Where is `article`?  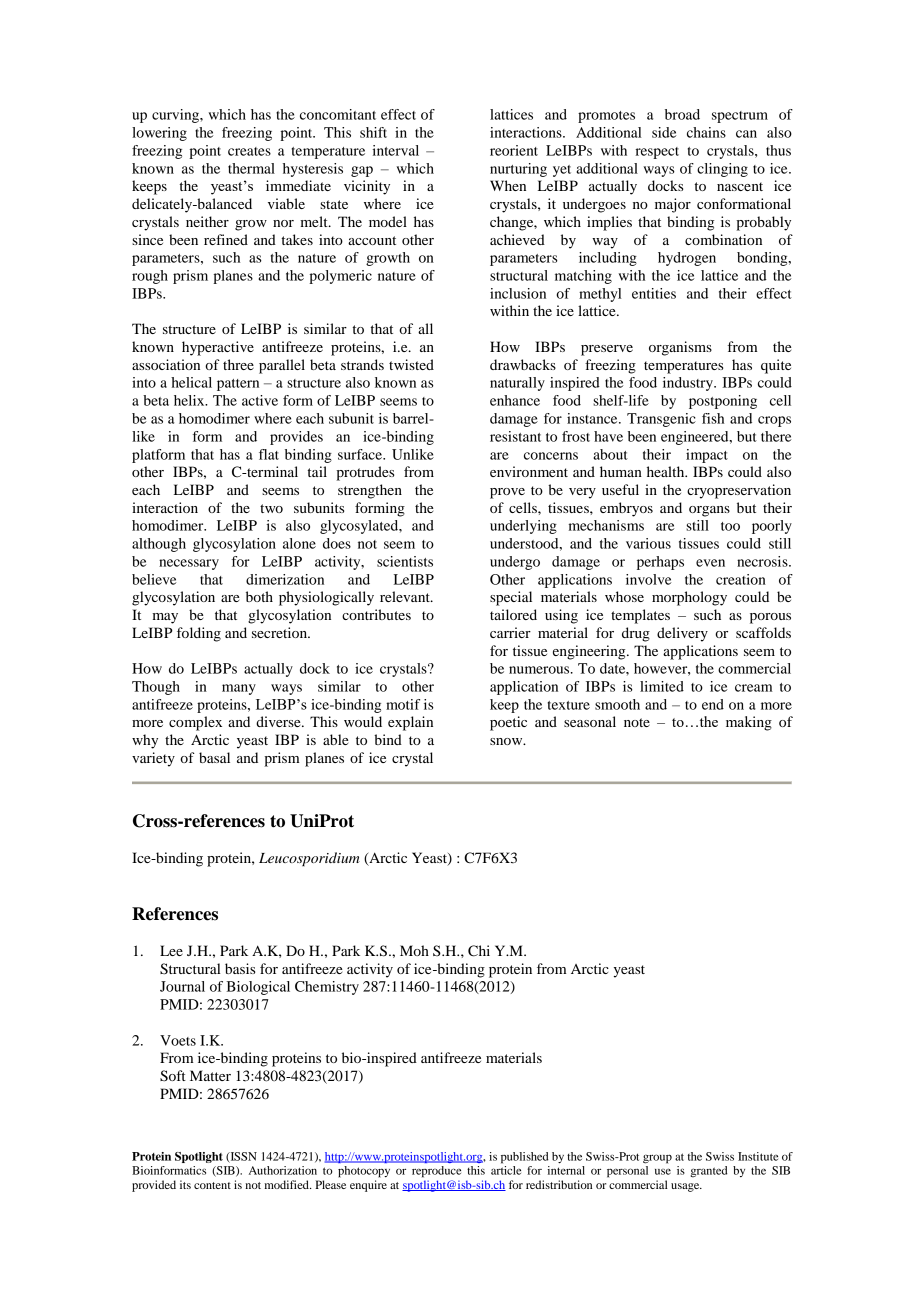
article is located at coordinates (506, 1170).
